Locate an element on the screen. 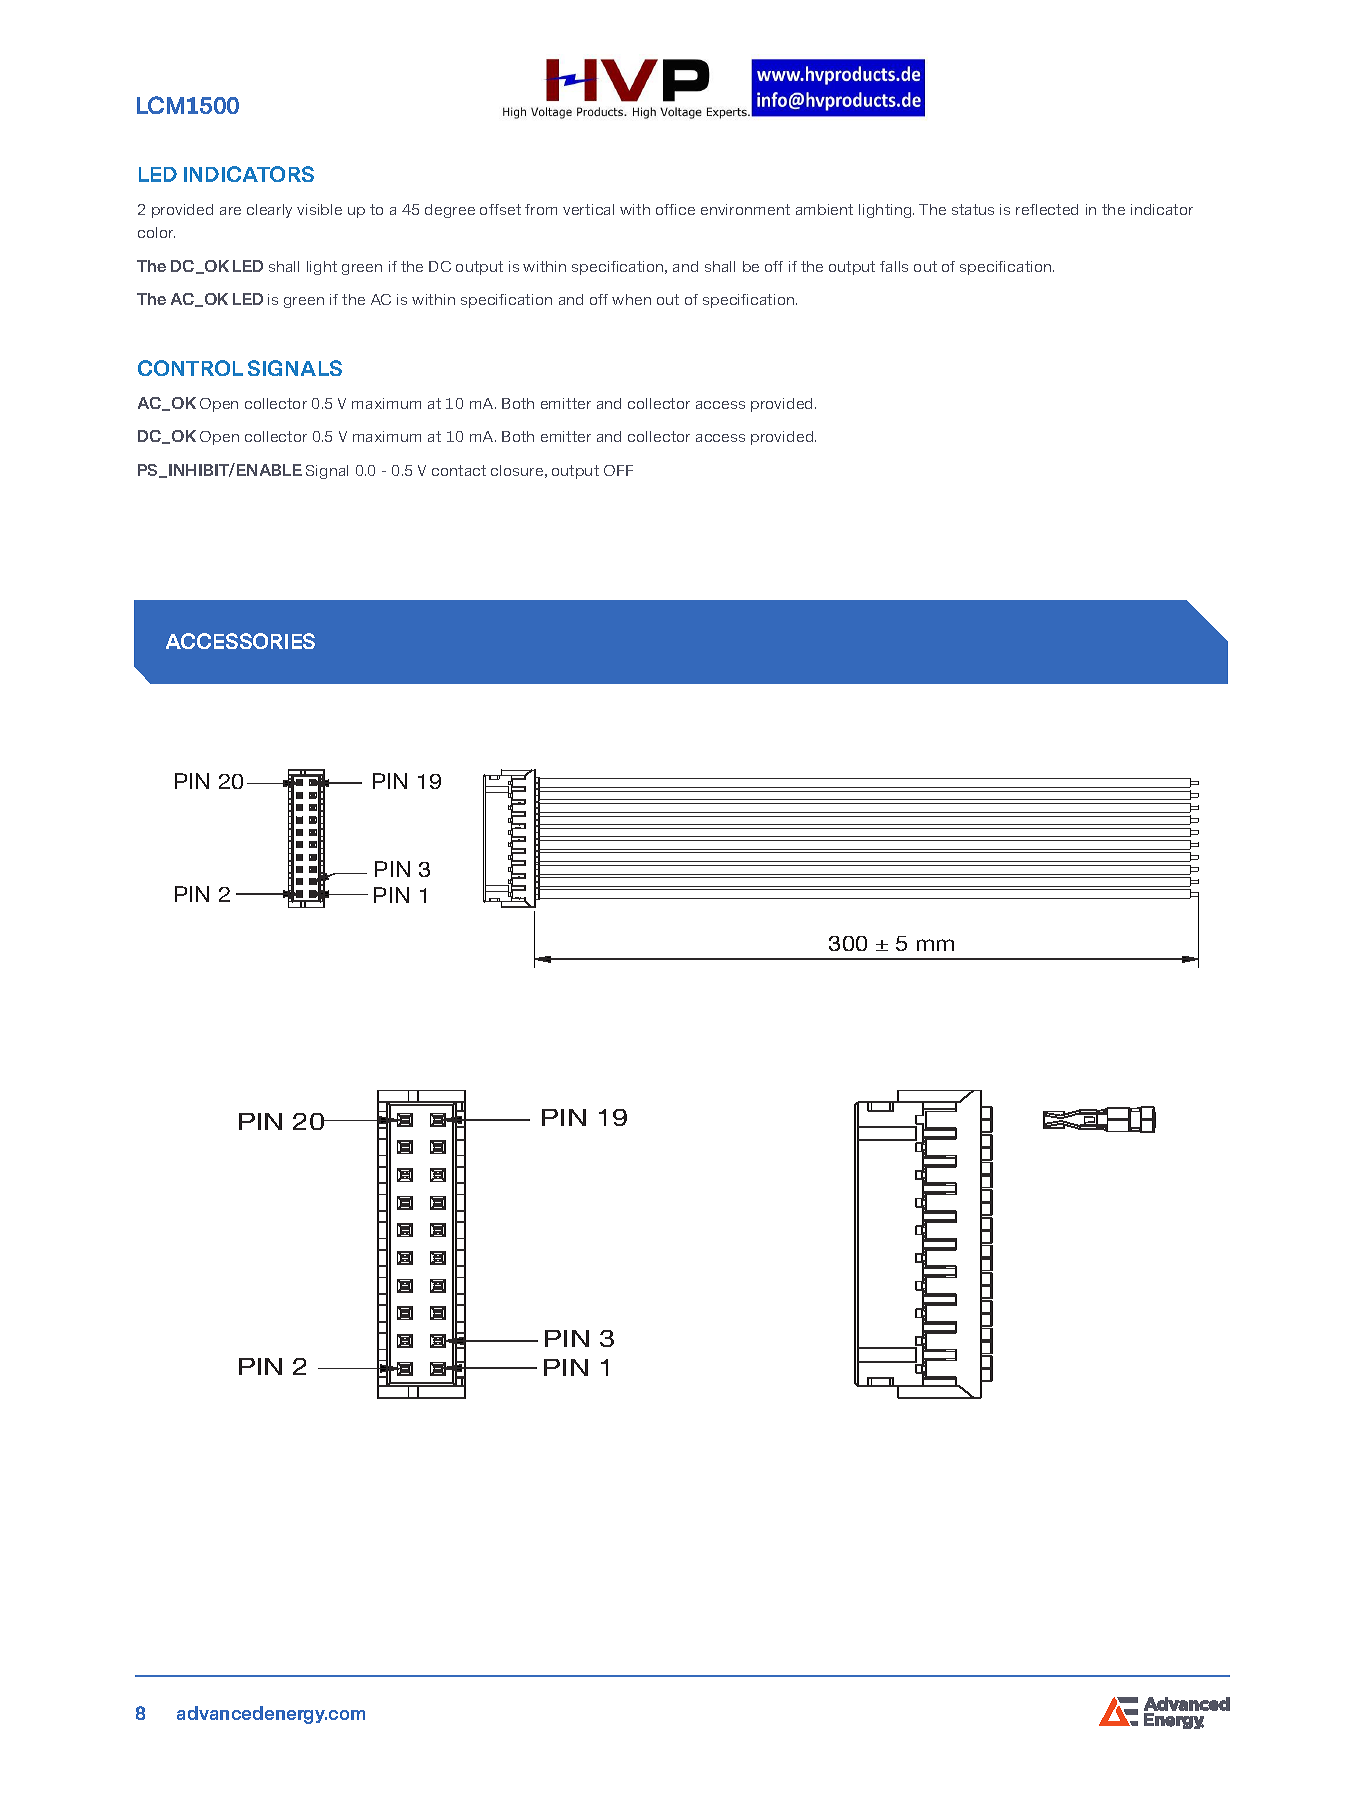 This screenshot has width=1365, height=1816. ambient is located at coordinates (824, 209).
